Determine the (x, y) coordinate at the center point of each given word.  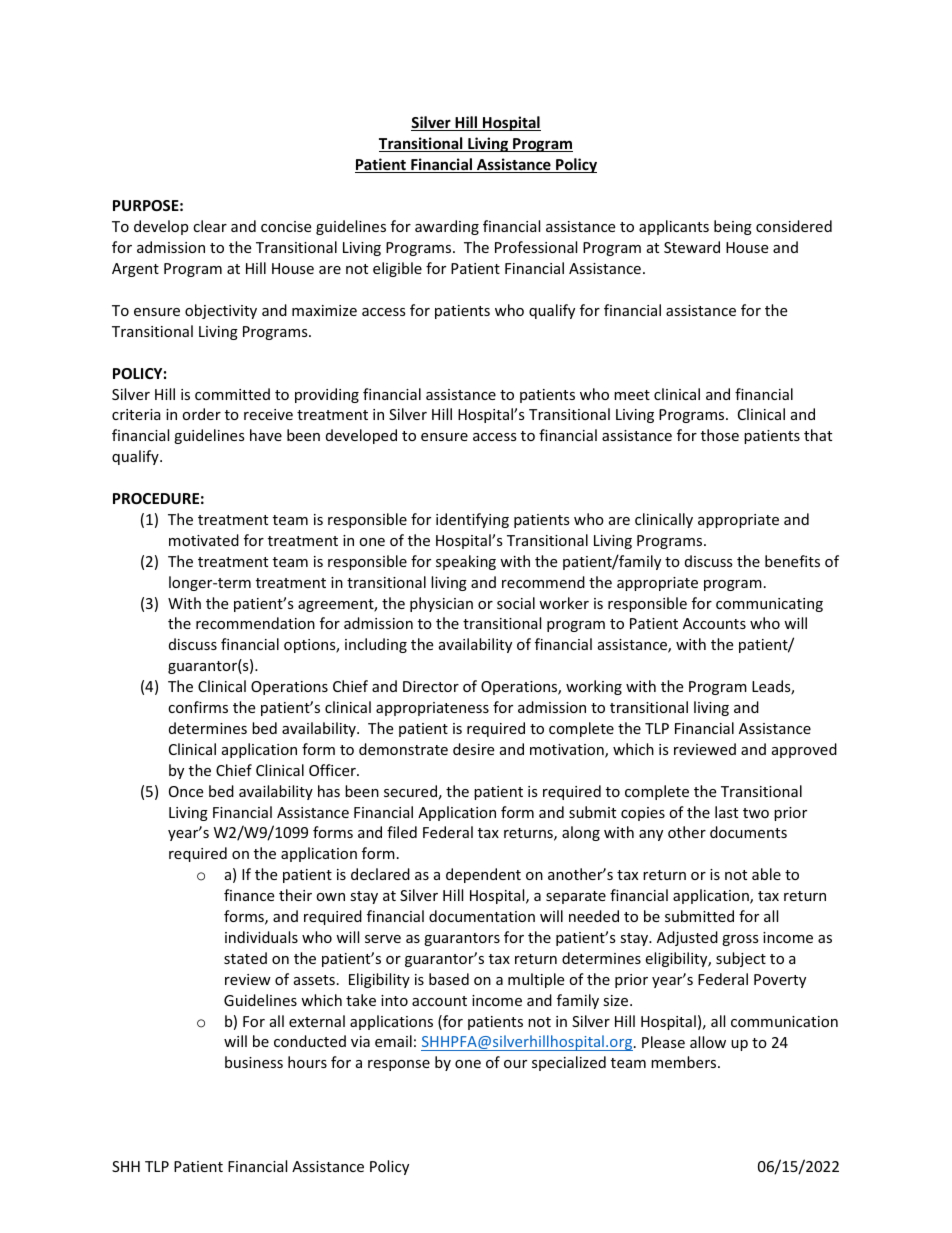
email (393, 1041)
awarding (447, 227)
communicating (769, 605)
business (254, 1062)
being (733, 227)
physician (441, 604)
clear (210, 226)
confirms (198, 707)
